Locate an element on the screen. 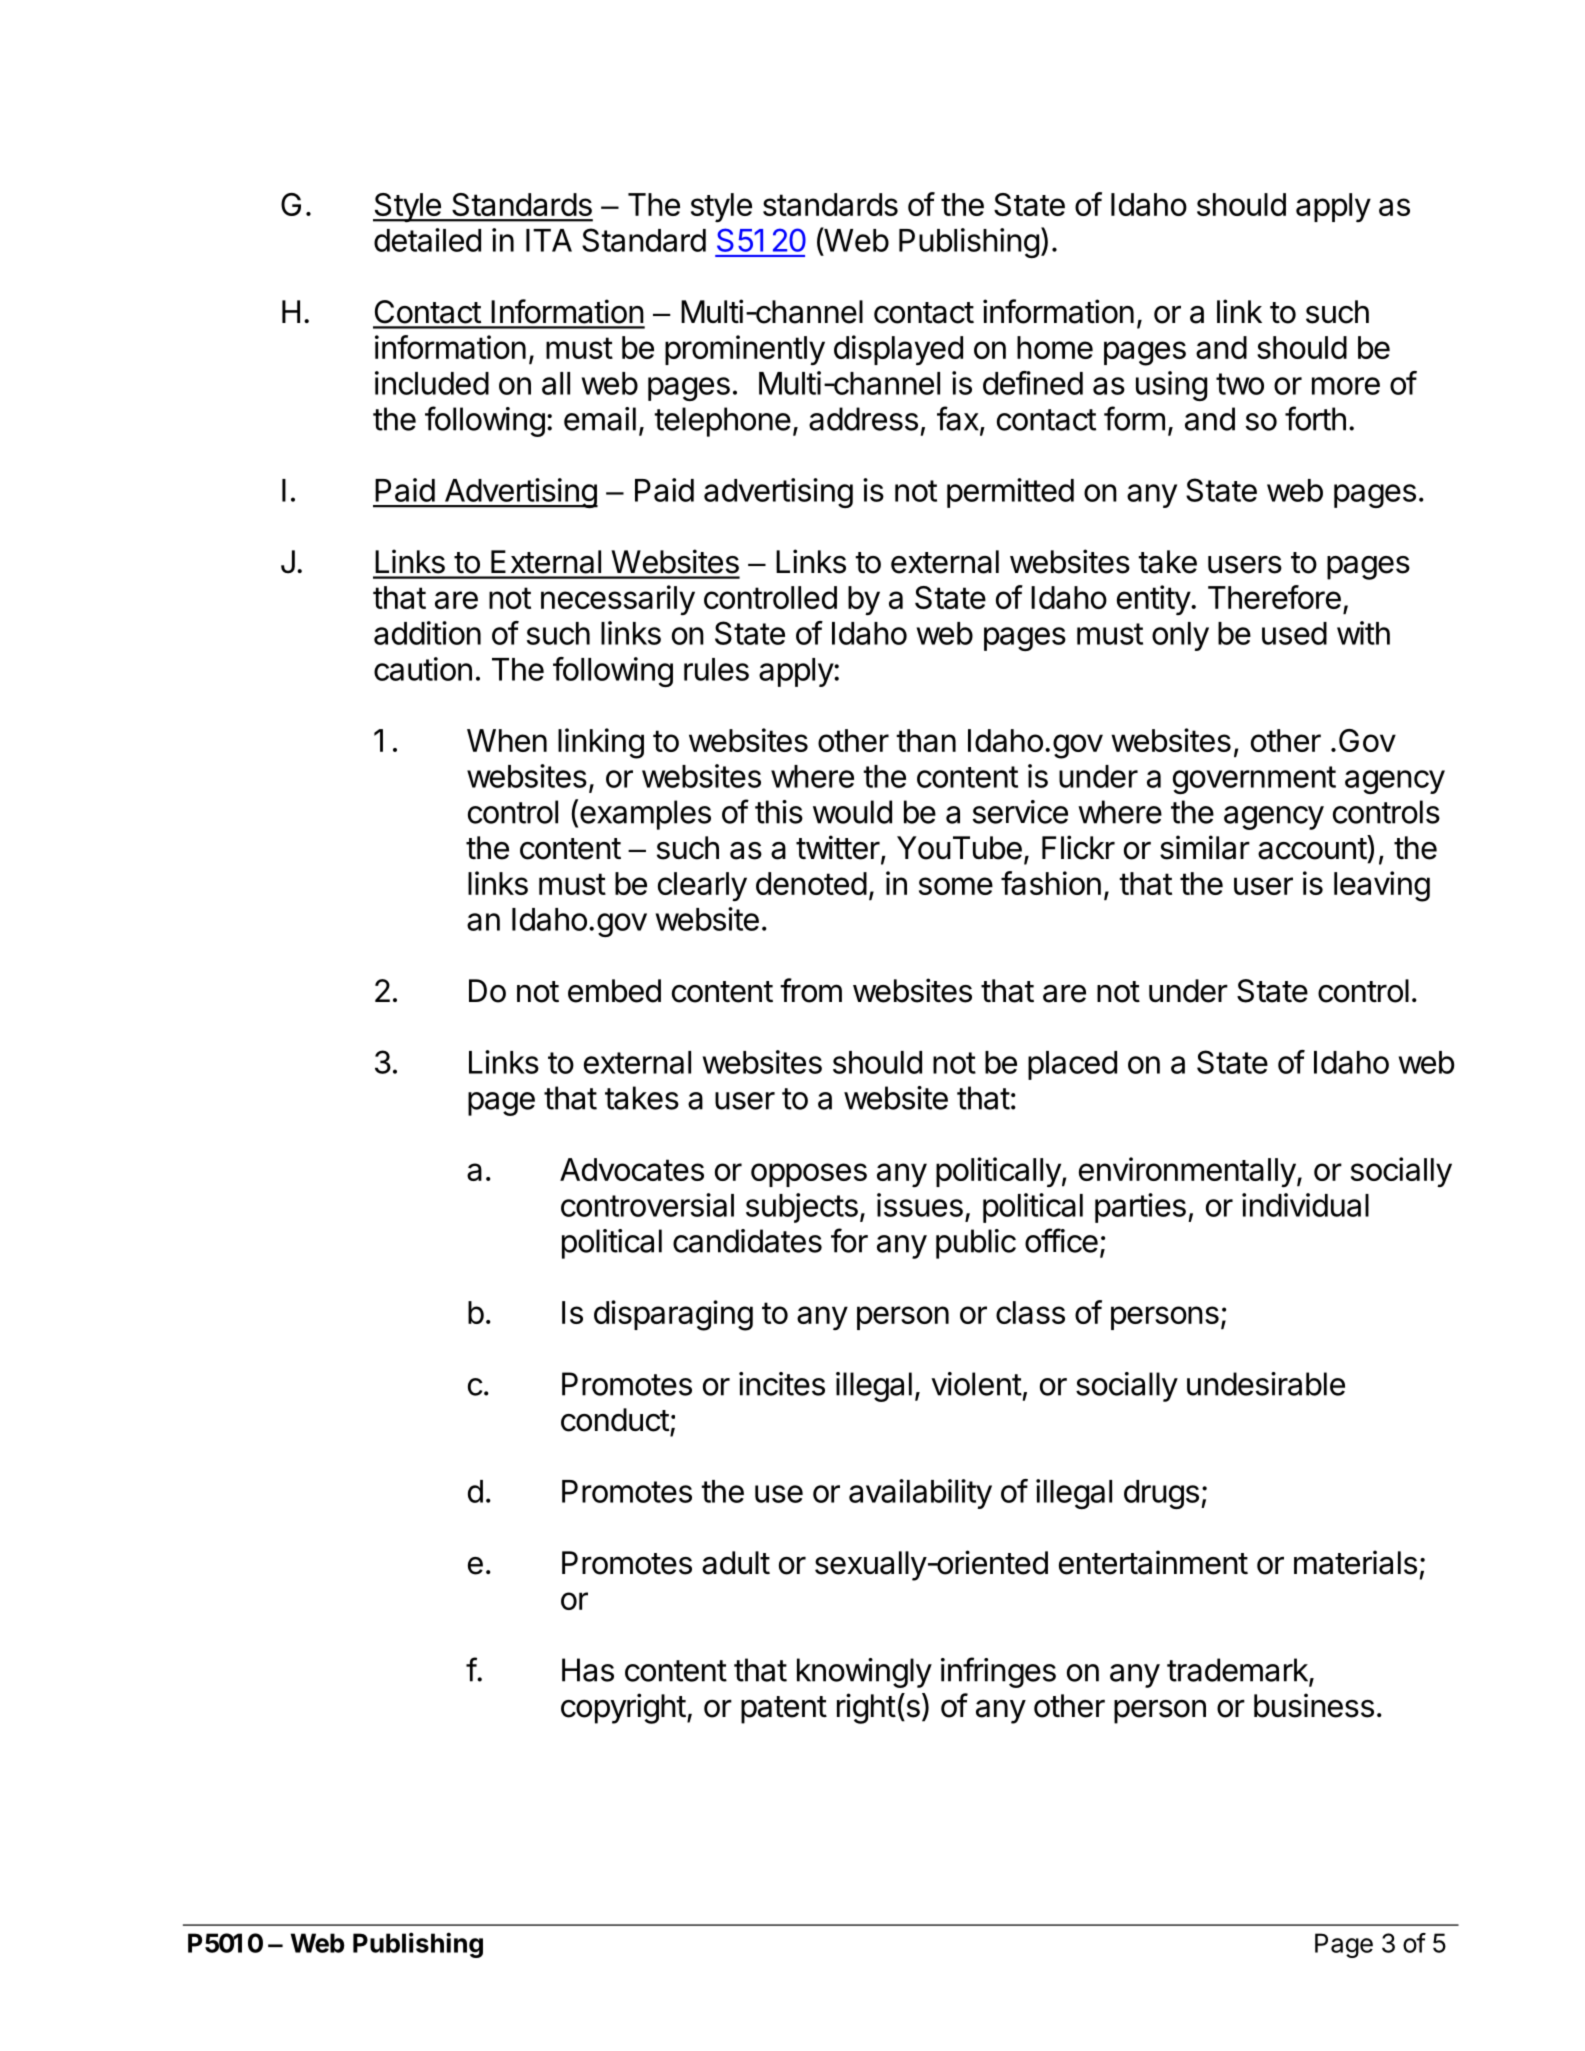 The width and height of the screenshot is (1585, 2051). used is located at coordinates (1294, 633).
